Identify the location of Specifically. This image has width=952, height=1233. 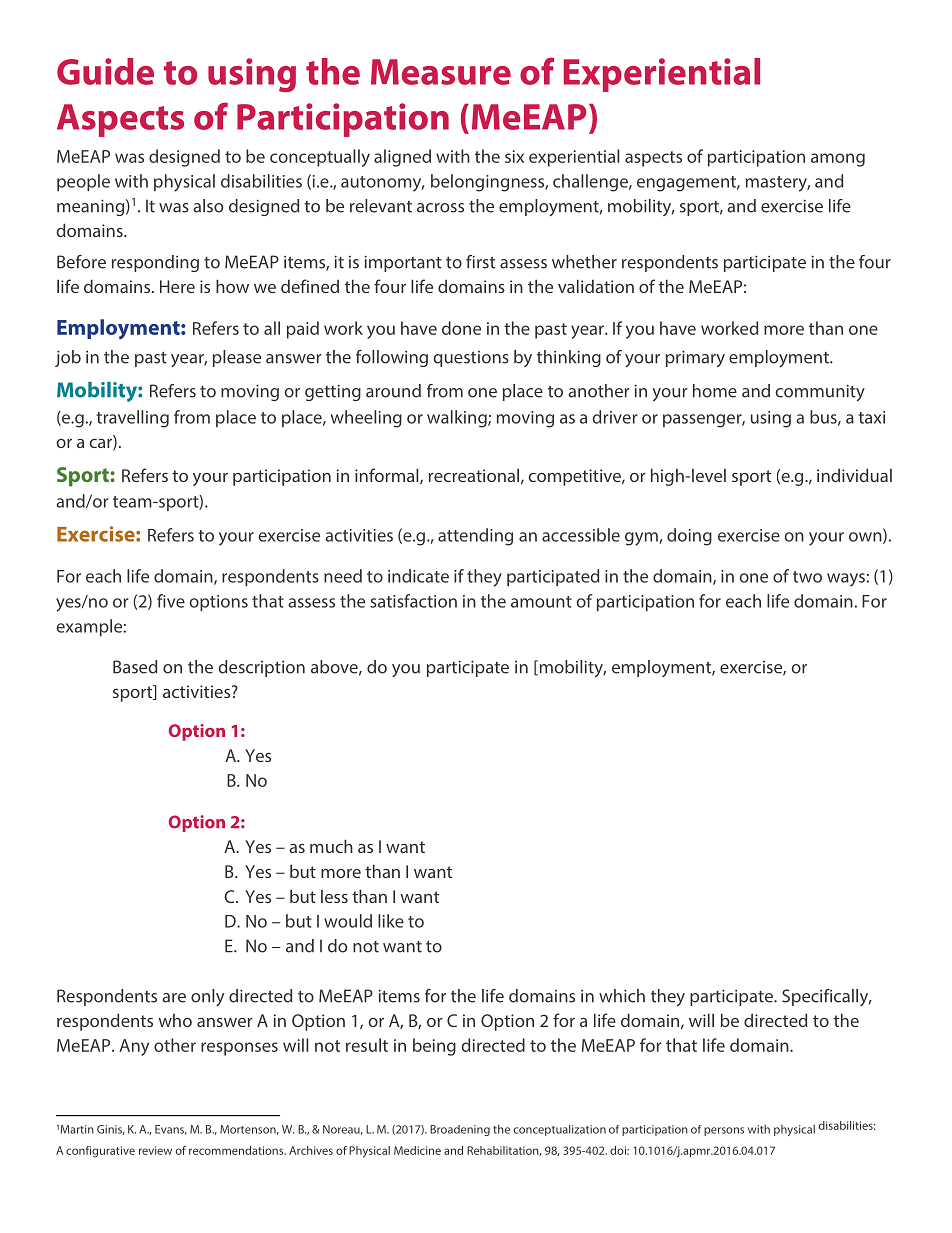
(826, 997).
